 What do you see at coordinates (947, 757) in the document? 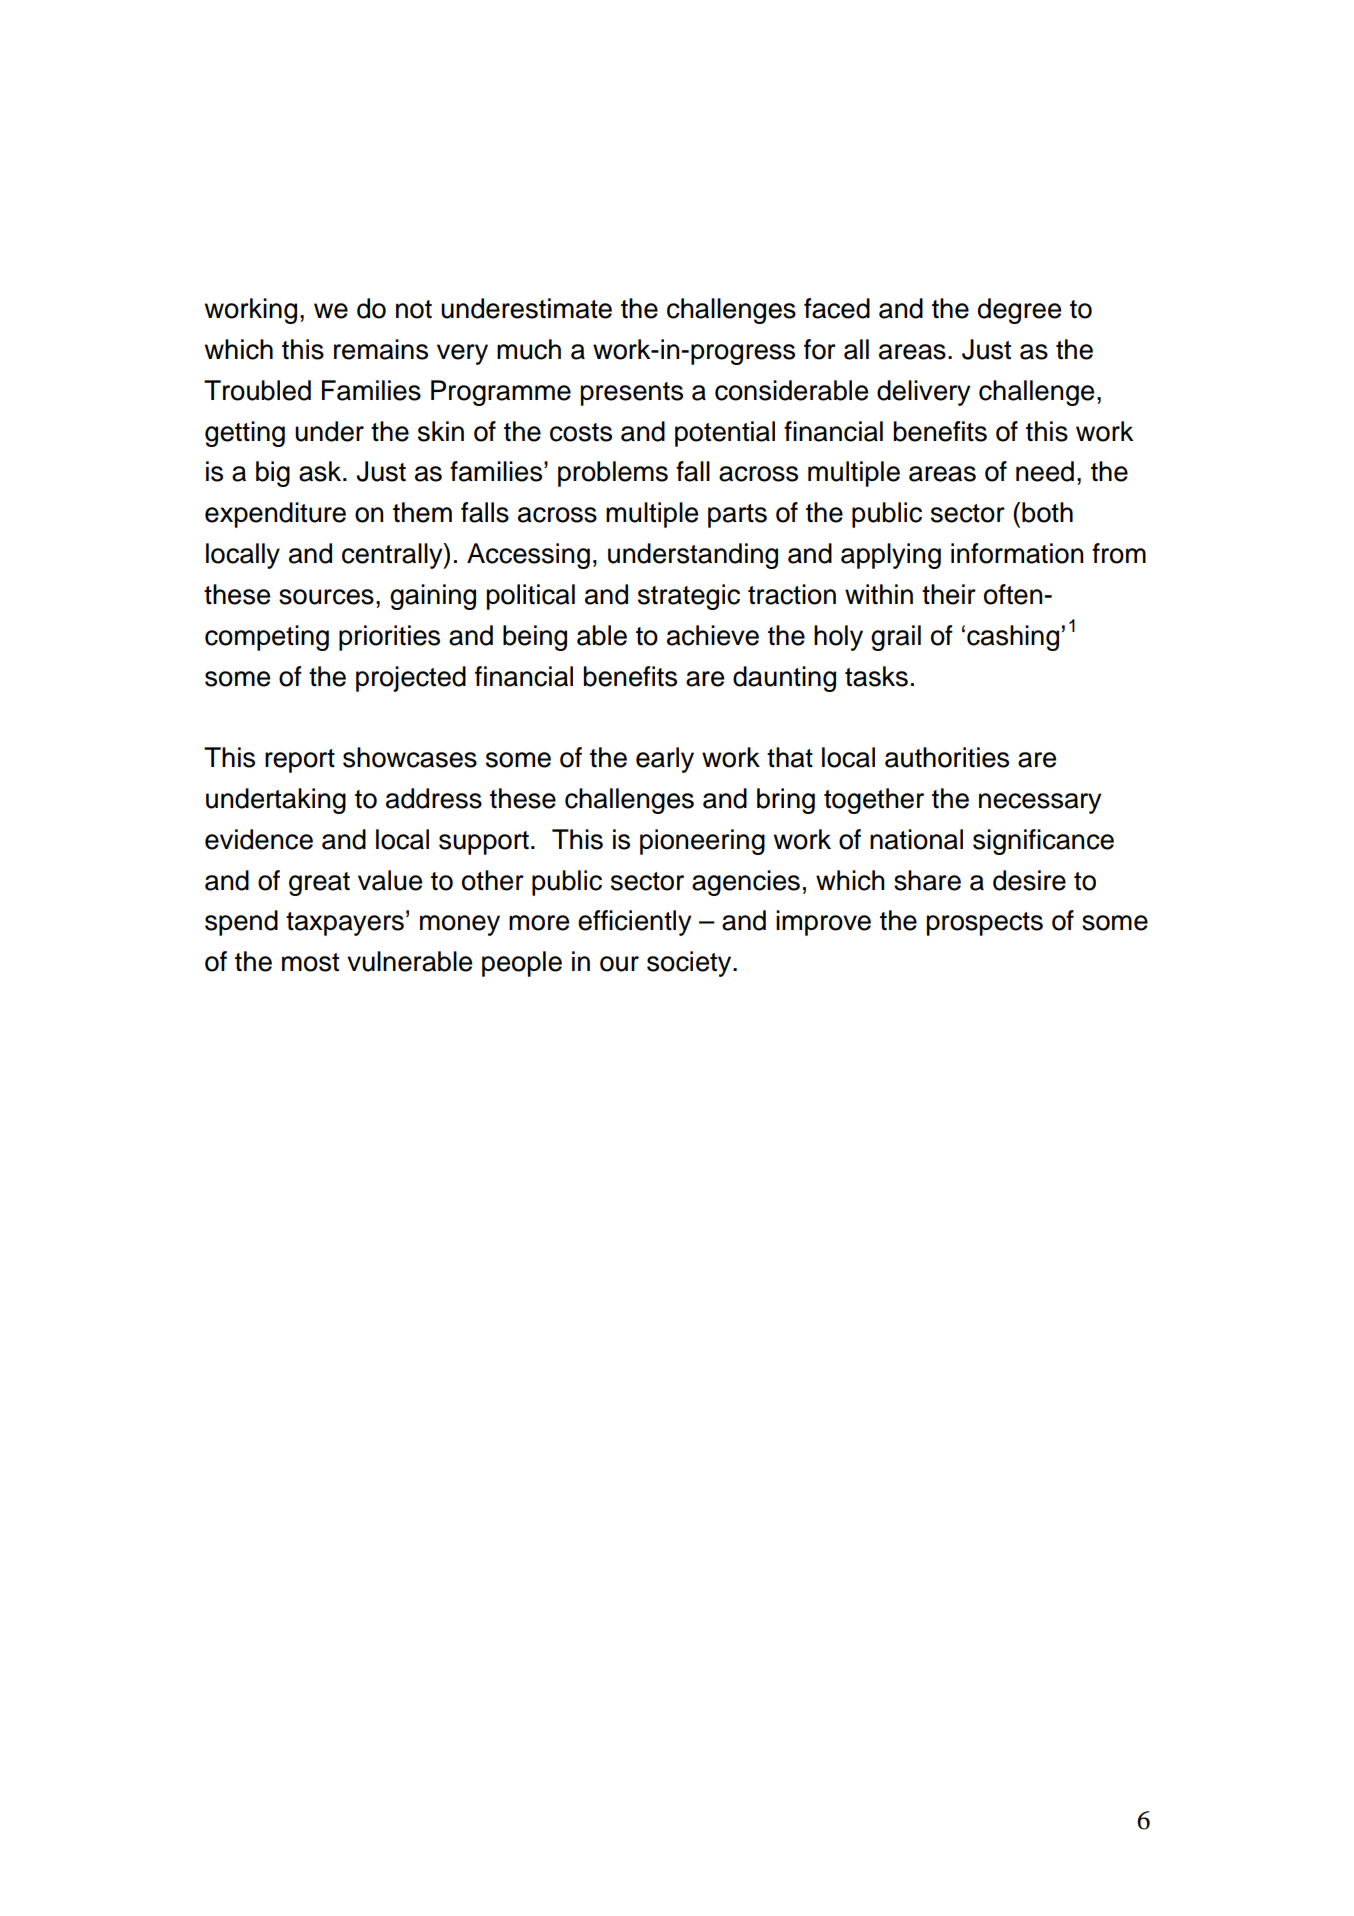
I see `authorities` at bounding box center [947, 757].
